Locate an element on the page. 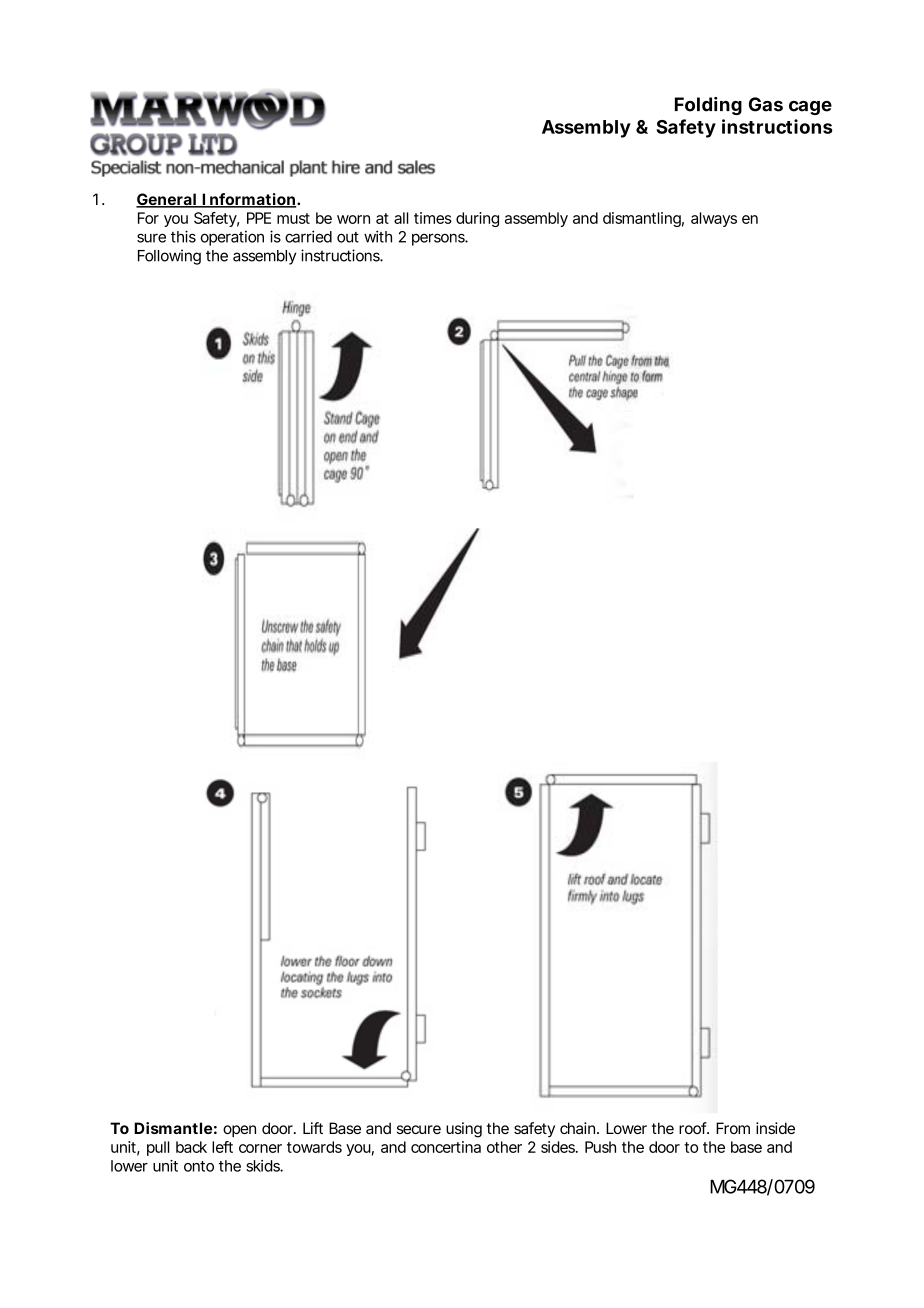 Image resolution: width=924 pixels, height=1308 pixels. concertina is located at coordinates (446, 1147).
